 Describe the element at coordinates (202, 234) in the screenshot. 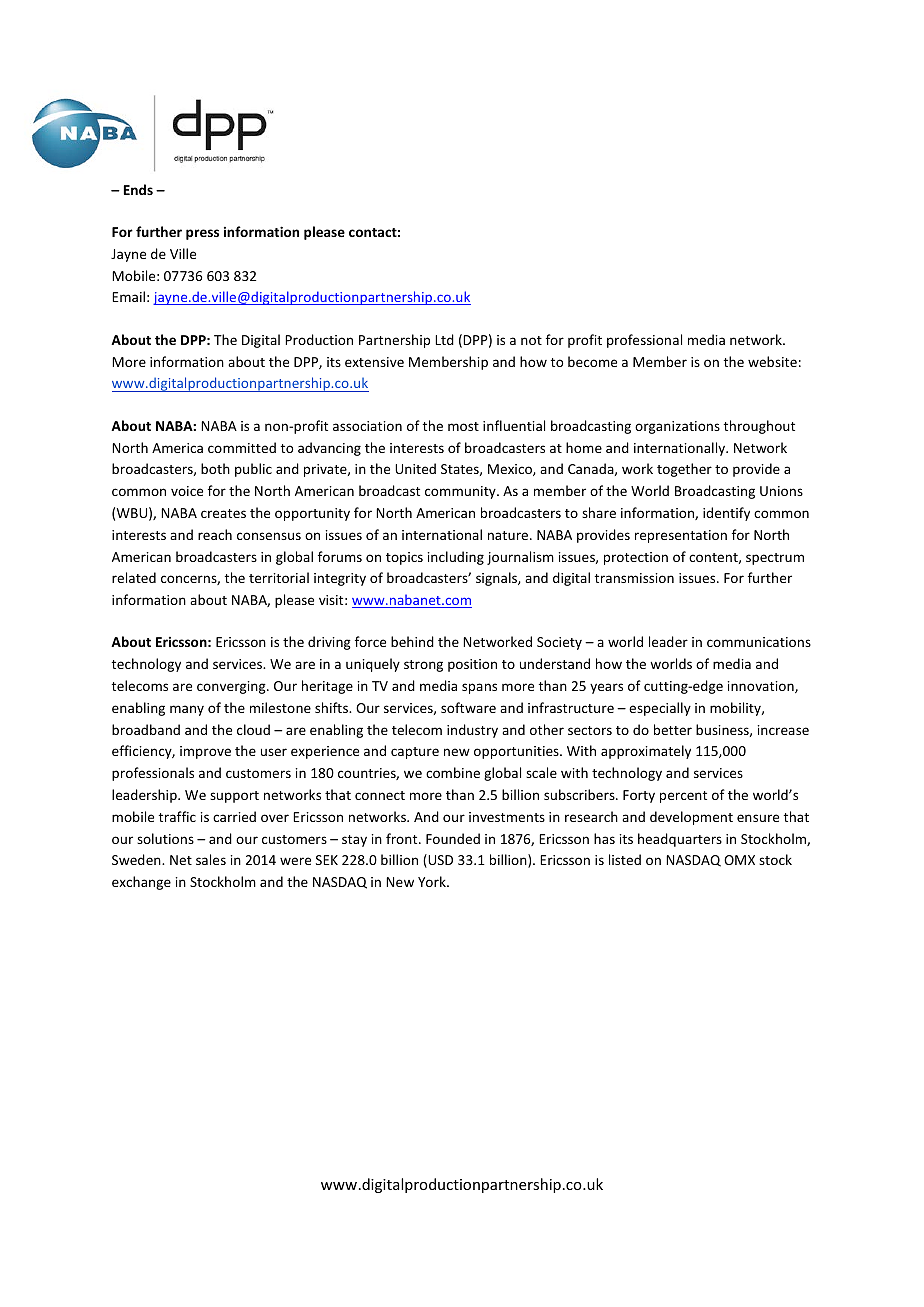

I see `press` at that location.
